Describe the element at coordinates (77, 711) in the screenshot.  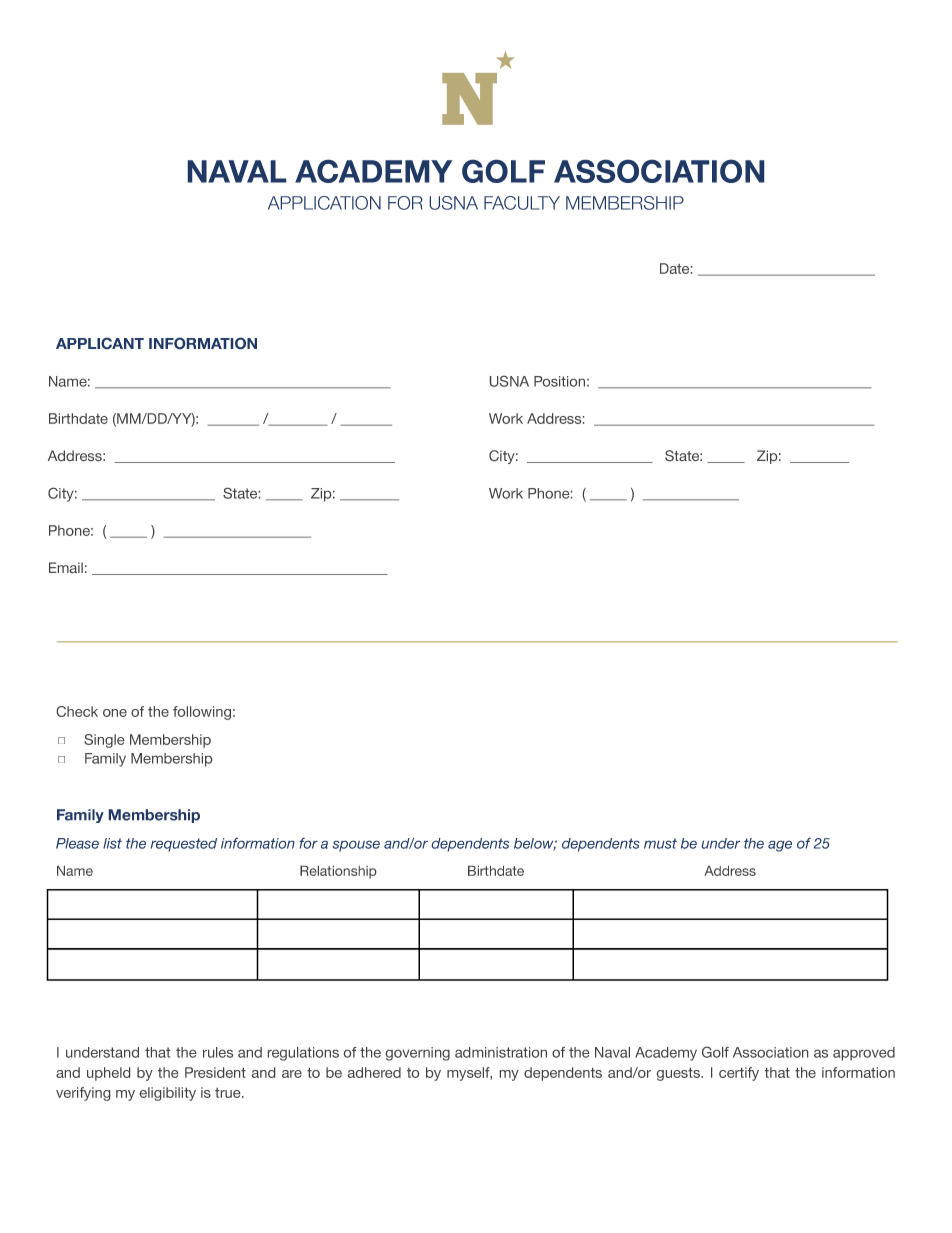
I see `Check` at that location.
